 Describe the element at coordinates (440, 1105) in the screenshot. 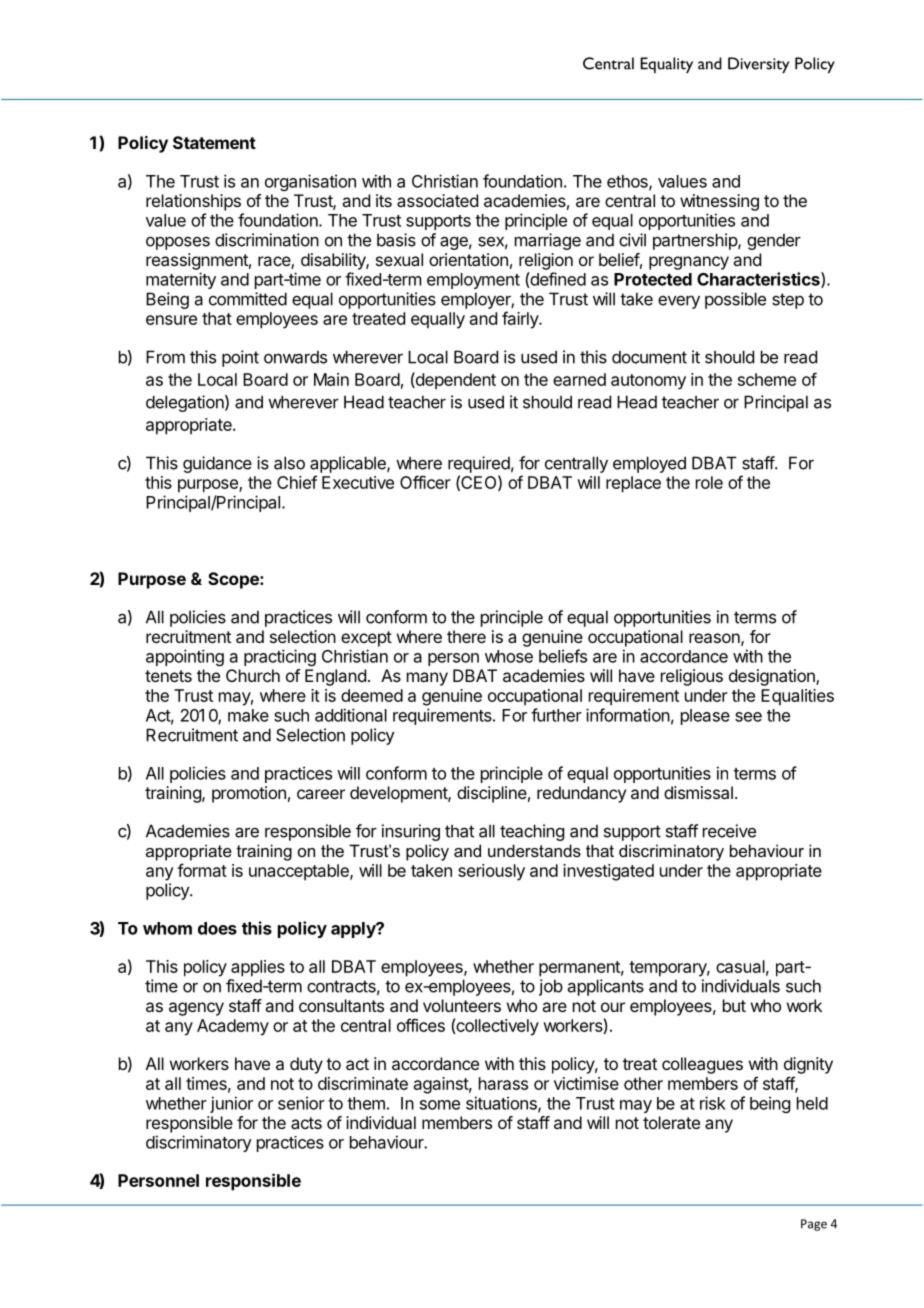

I see `some` at that location.
